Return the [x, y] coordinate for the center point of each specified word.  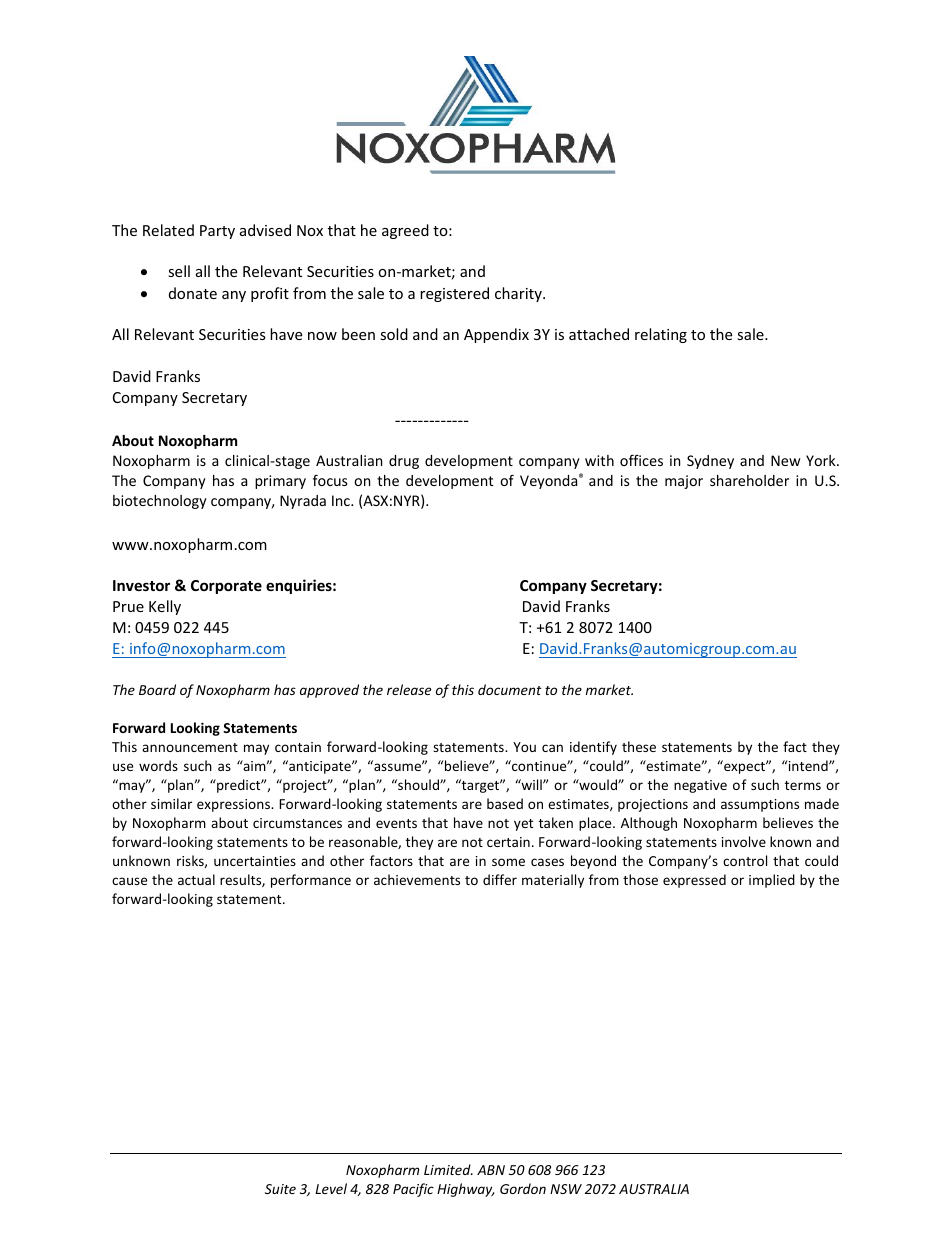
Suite [280, 1189]
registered [454, 294]
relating [661, 335]
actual [196, 879]
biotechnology [160, 502]
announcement [190, 747]
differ [500, 879]
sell [179, 271]
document [510, 689]
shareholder [749, 480]
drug [404, 462]
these [639, 746]
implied [772, 881]
